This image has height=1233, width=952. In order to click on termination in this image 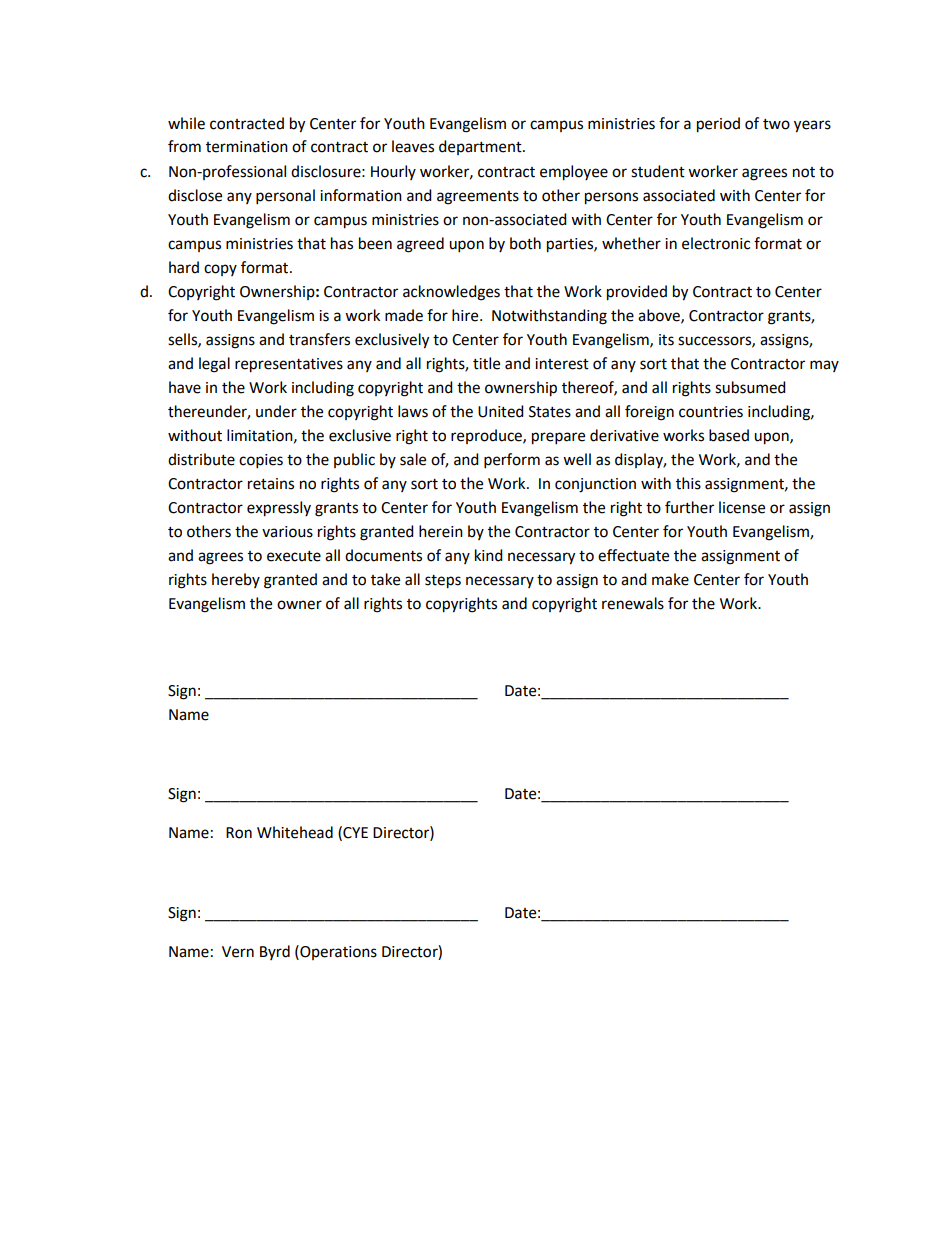, I will do `click(247, 147)`.
